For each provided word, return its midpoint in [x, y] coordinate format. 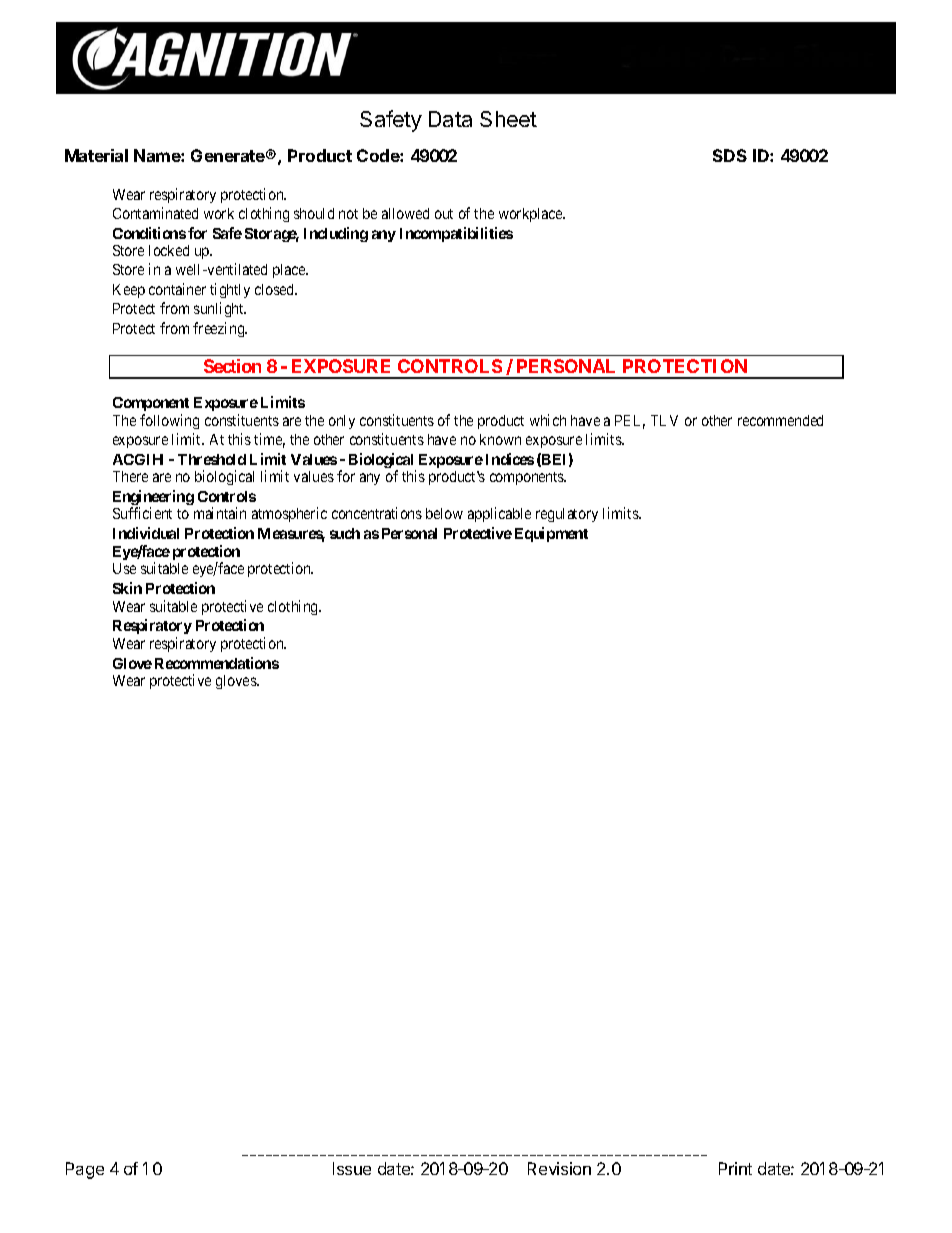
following [169, 421]
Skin [127, 588]
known [500, 439]
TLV [664, 420]
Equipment [551, 534]
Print [735, 1168]
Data [450, 119]
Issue [352, 1168]
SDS [730, 155]
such [345, 533]
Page [85, 1170]
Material [96, 155]
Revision [559, 1168]
